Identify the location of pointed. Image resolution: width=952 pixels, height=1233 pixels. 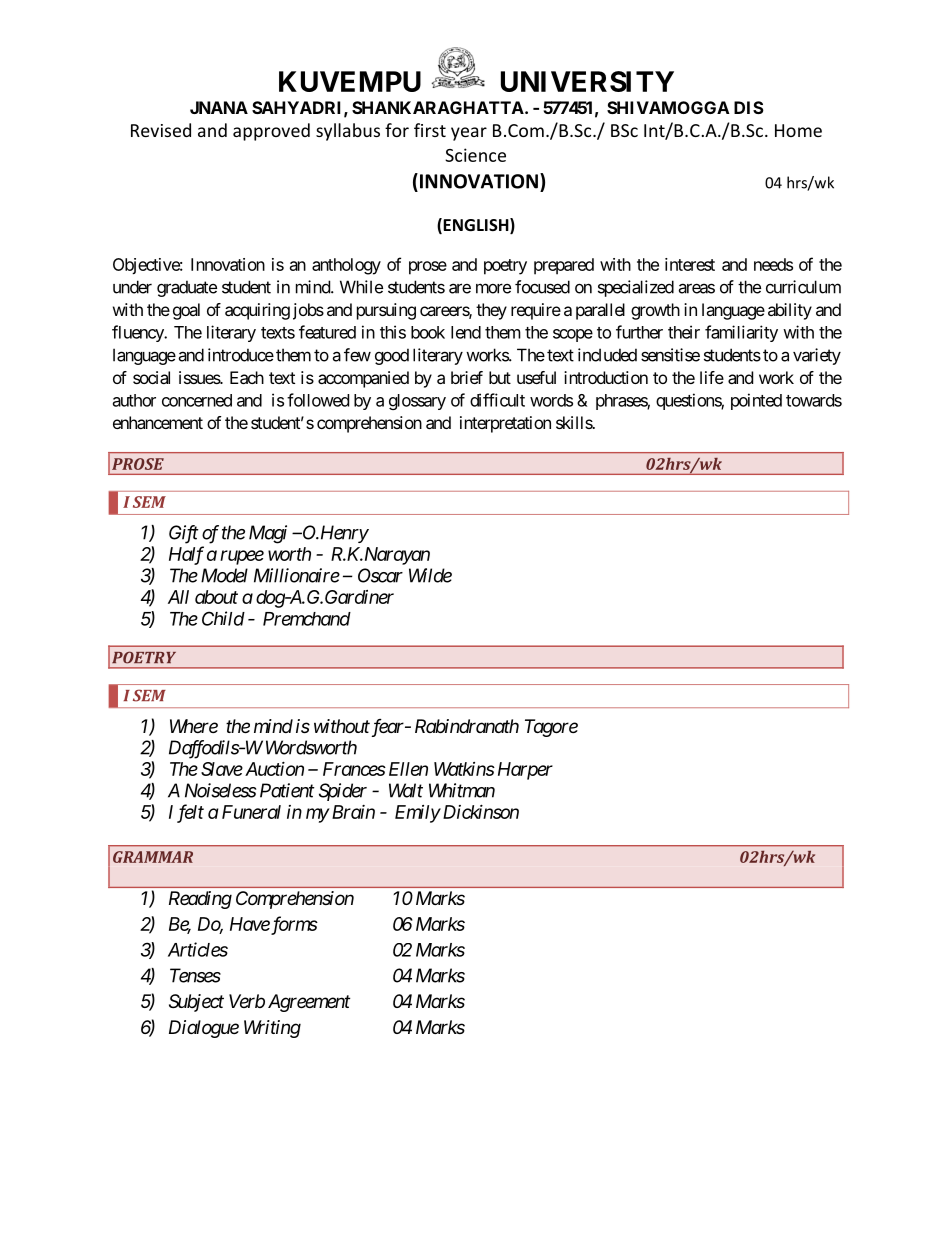
(756, 401).
